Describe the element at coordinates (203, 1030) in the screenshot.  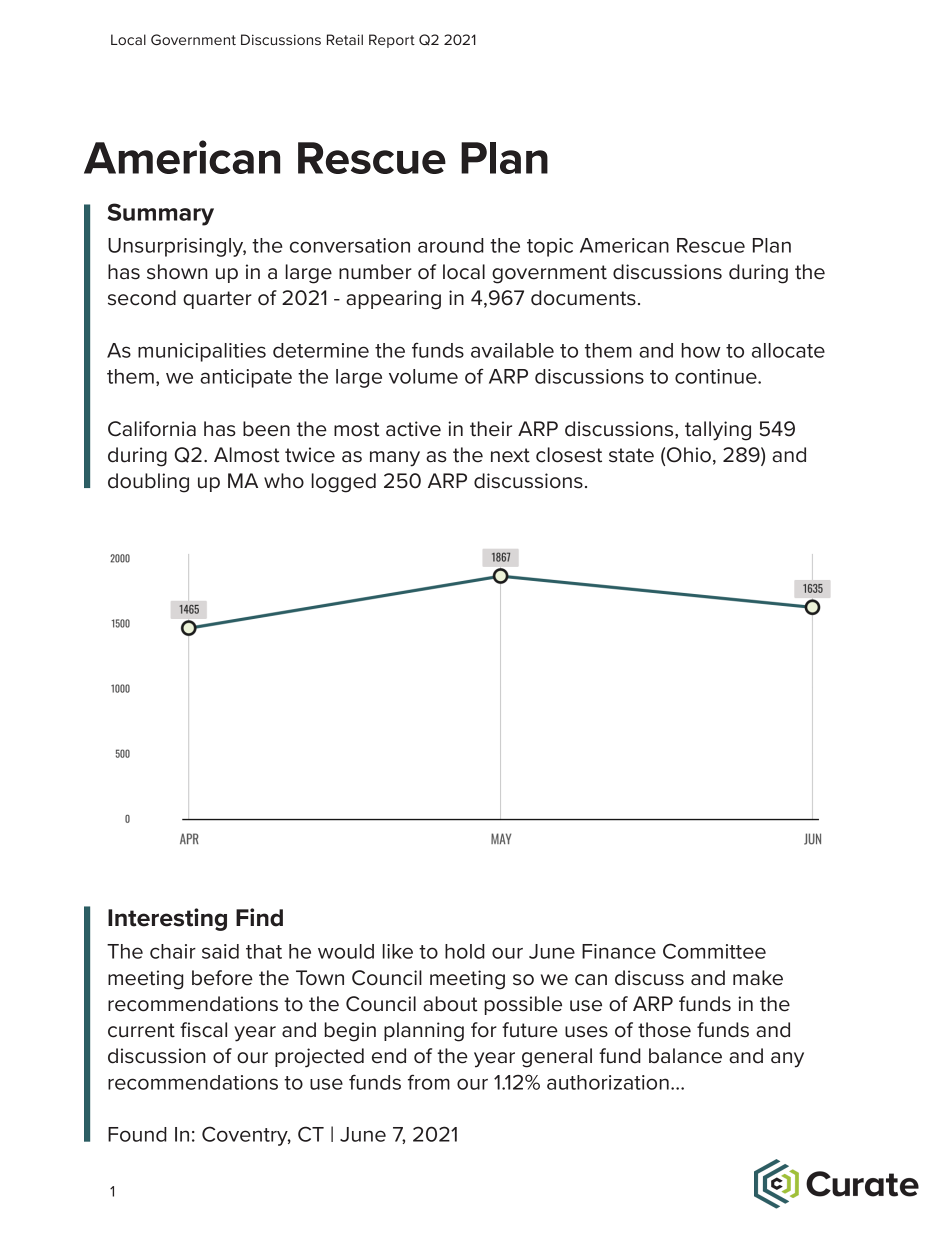
I see `fiscal` at that location.
